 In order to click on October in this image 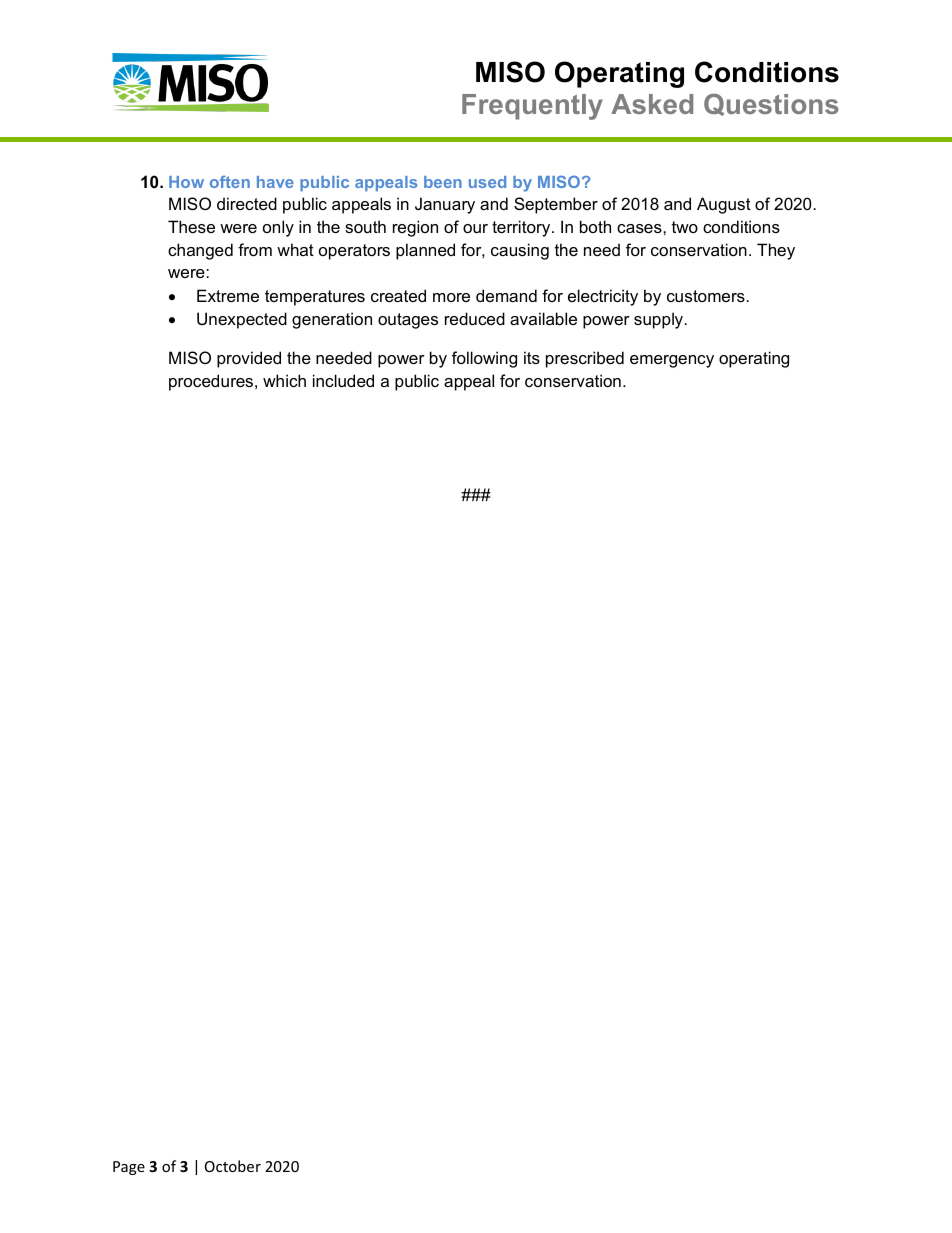, I will do `click(233, 1166)`.
